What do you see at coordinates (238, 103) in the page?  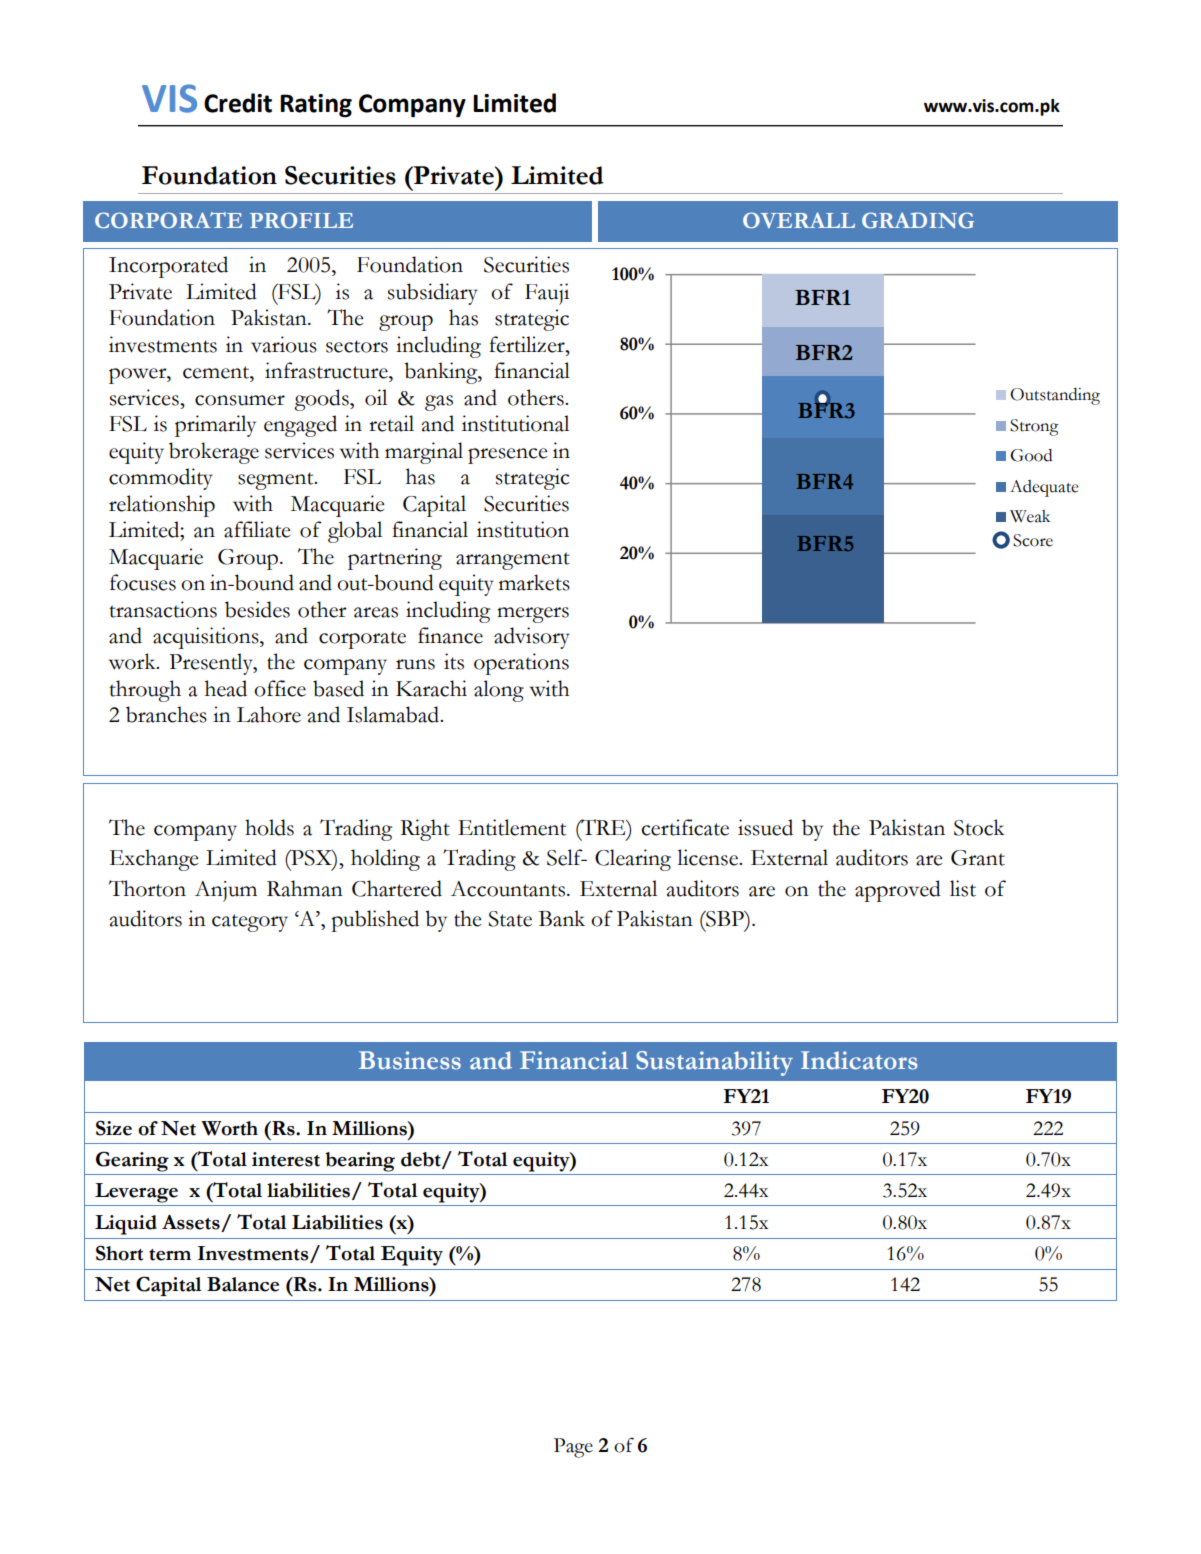 I see `Credit` at bounding box center [238, 103].
